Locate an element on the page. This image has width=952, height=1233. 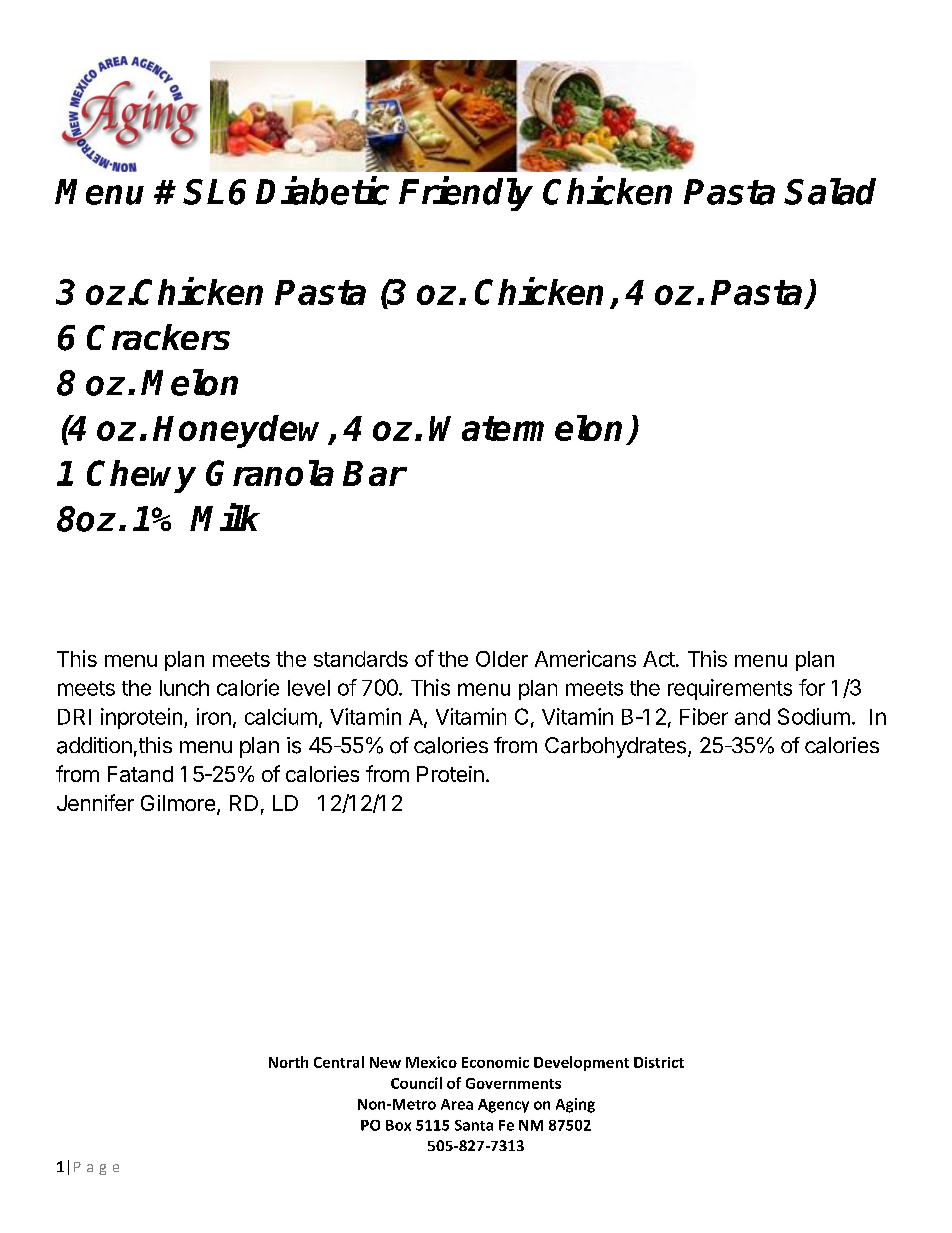
Friendly is located at coordinates (466, 194).
